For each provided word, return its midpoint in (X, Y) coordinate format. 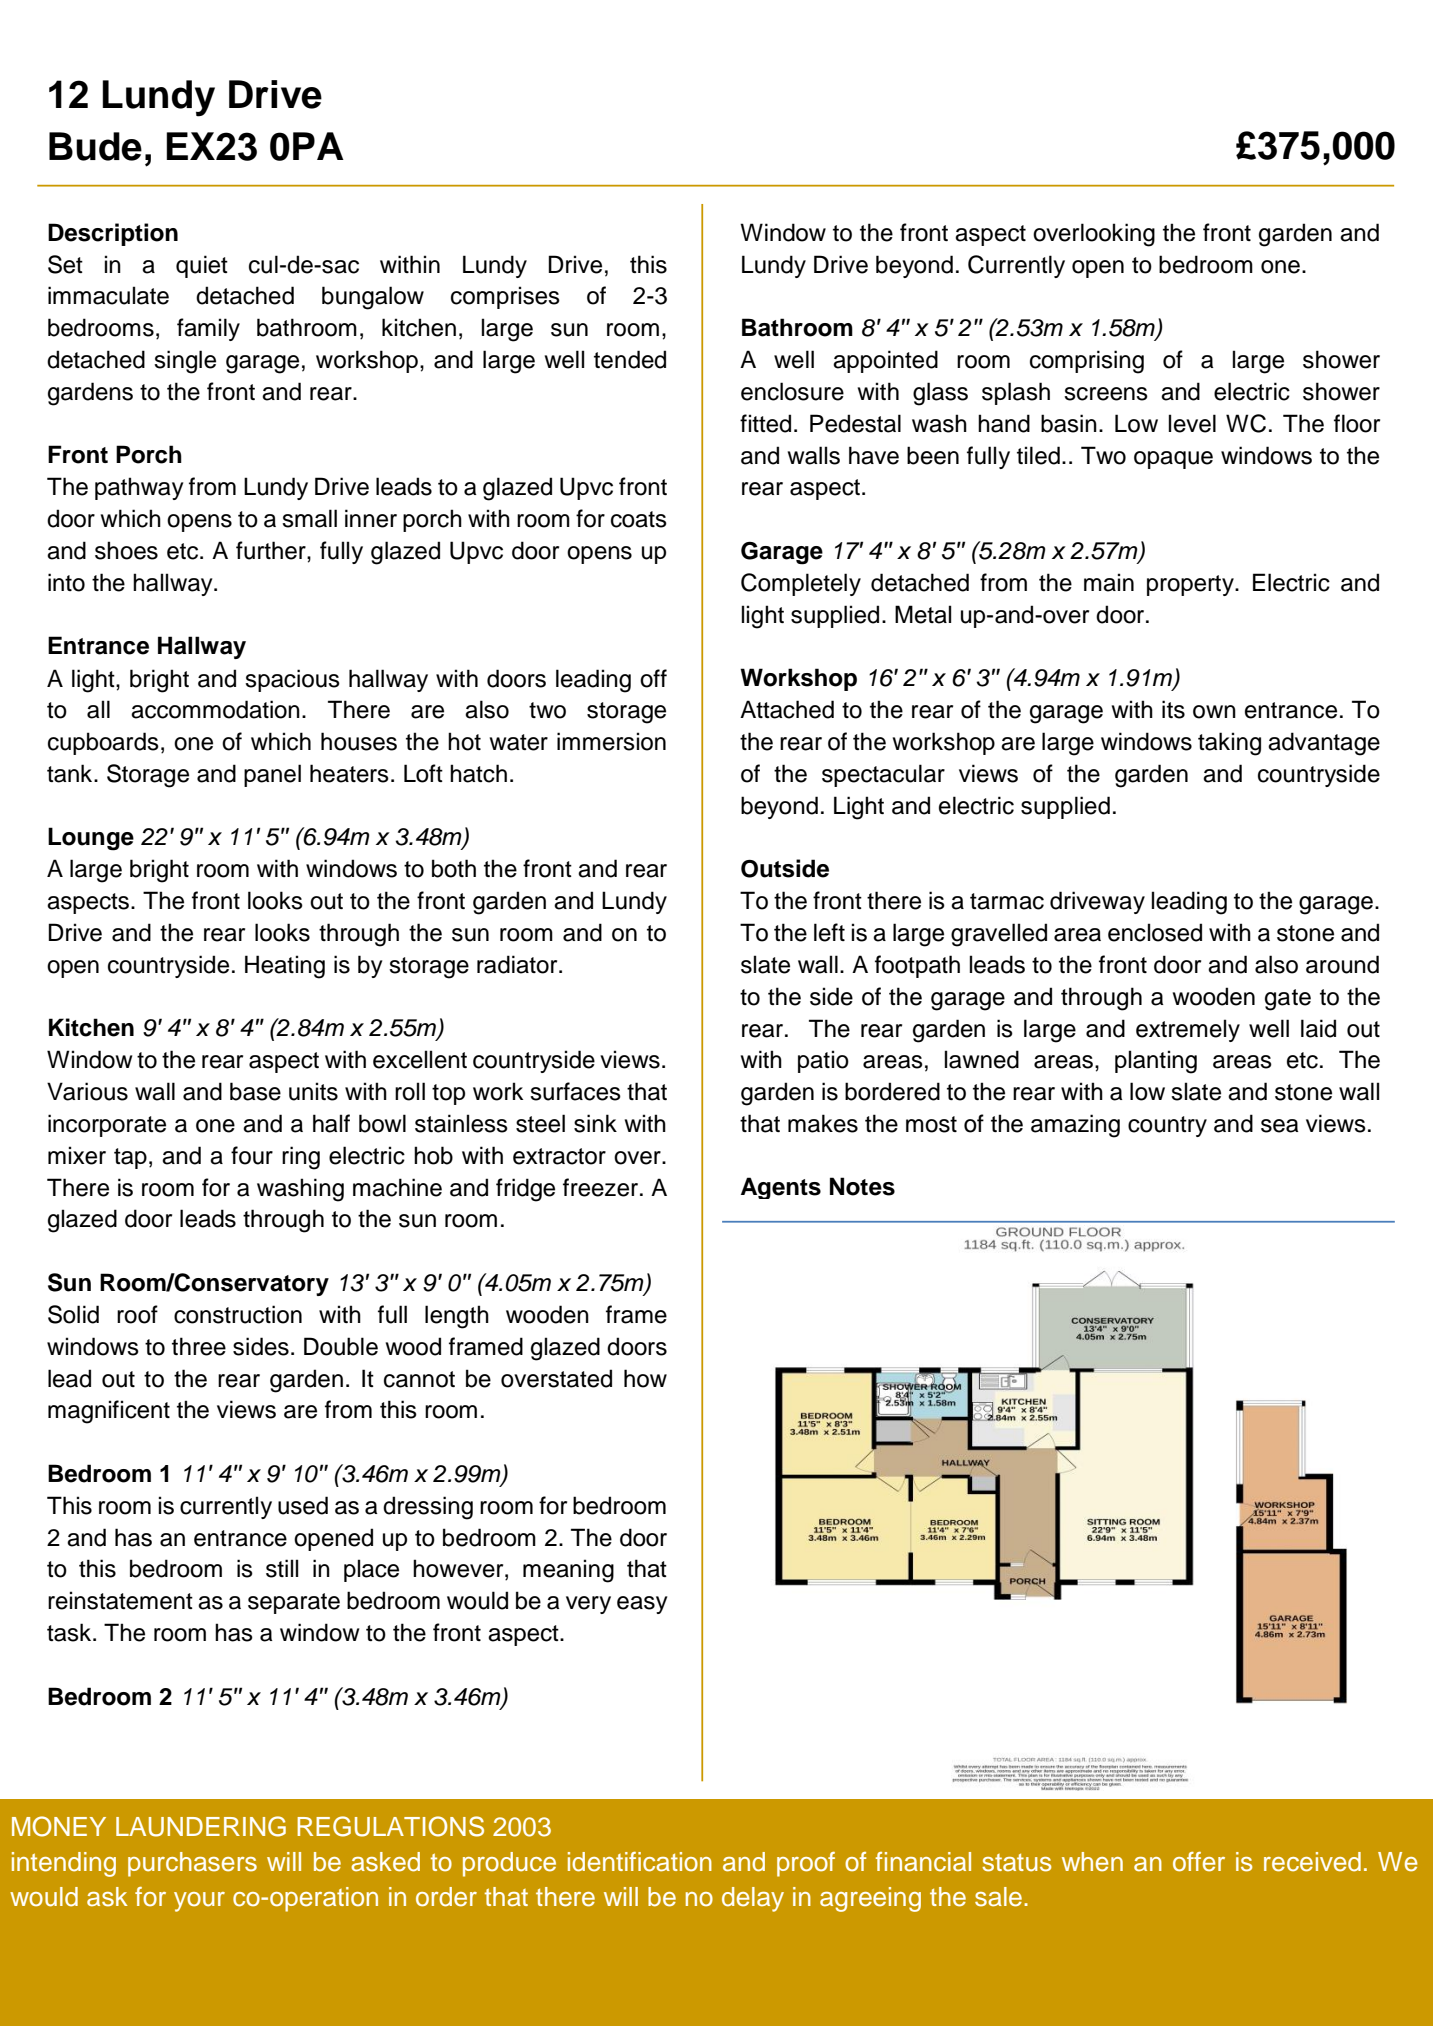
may (1275, 1222)
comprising (1087, 362)
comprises (505, 297)
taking (1229, 744)
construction (238, 1314)
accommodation (215, 709)
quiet (202, 266)
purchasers (192, 1864)
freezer (600, 1187)
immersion (611, 741)
